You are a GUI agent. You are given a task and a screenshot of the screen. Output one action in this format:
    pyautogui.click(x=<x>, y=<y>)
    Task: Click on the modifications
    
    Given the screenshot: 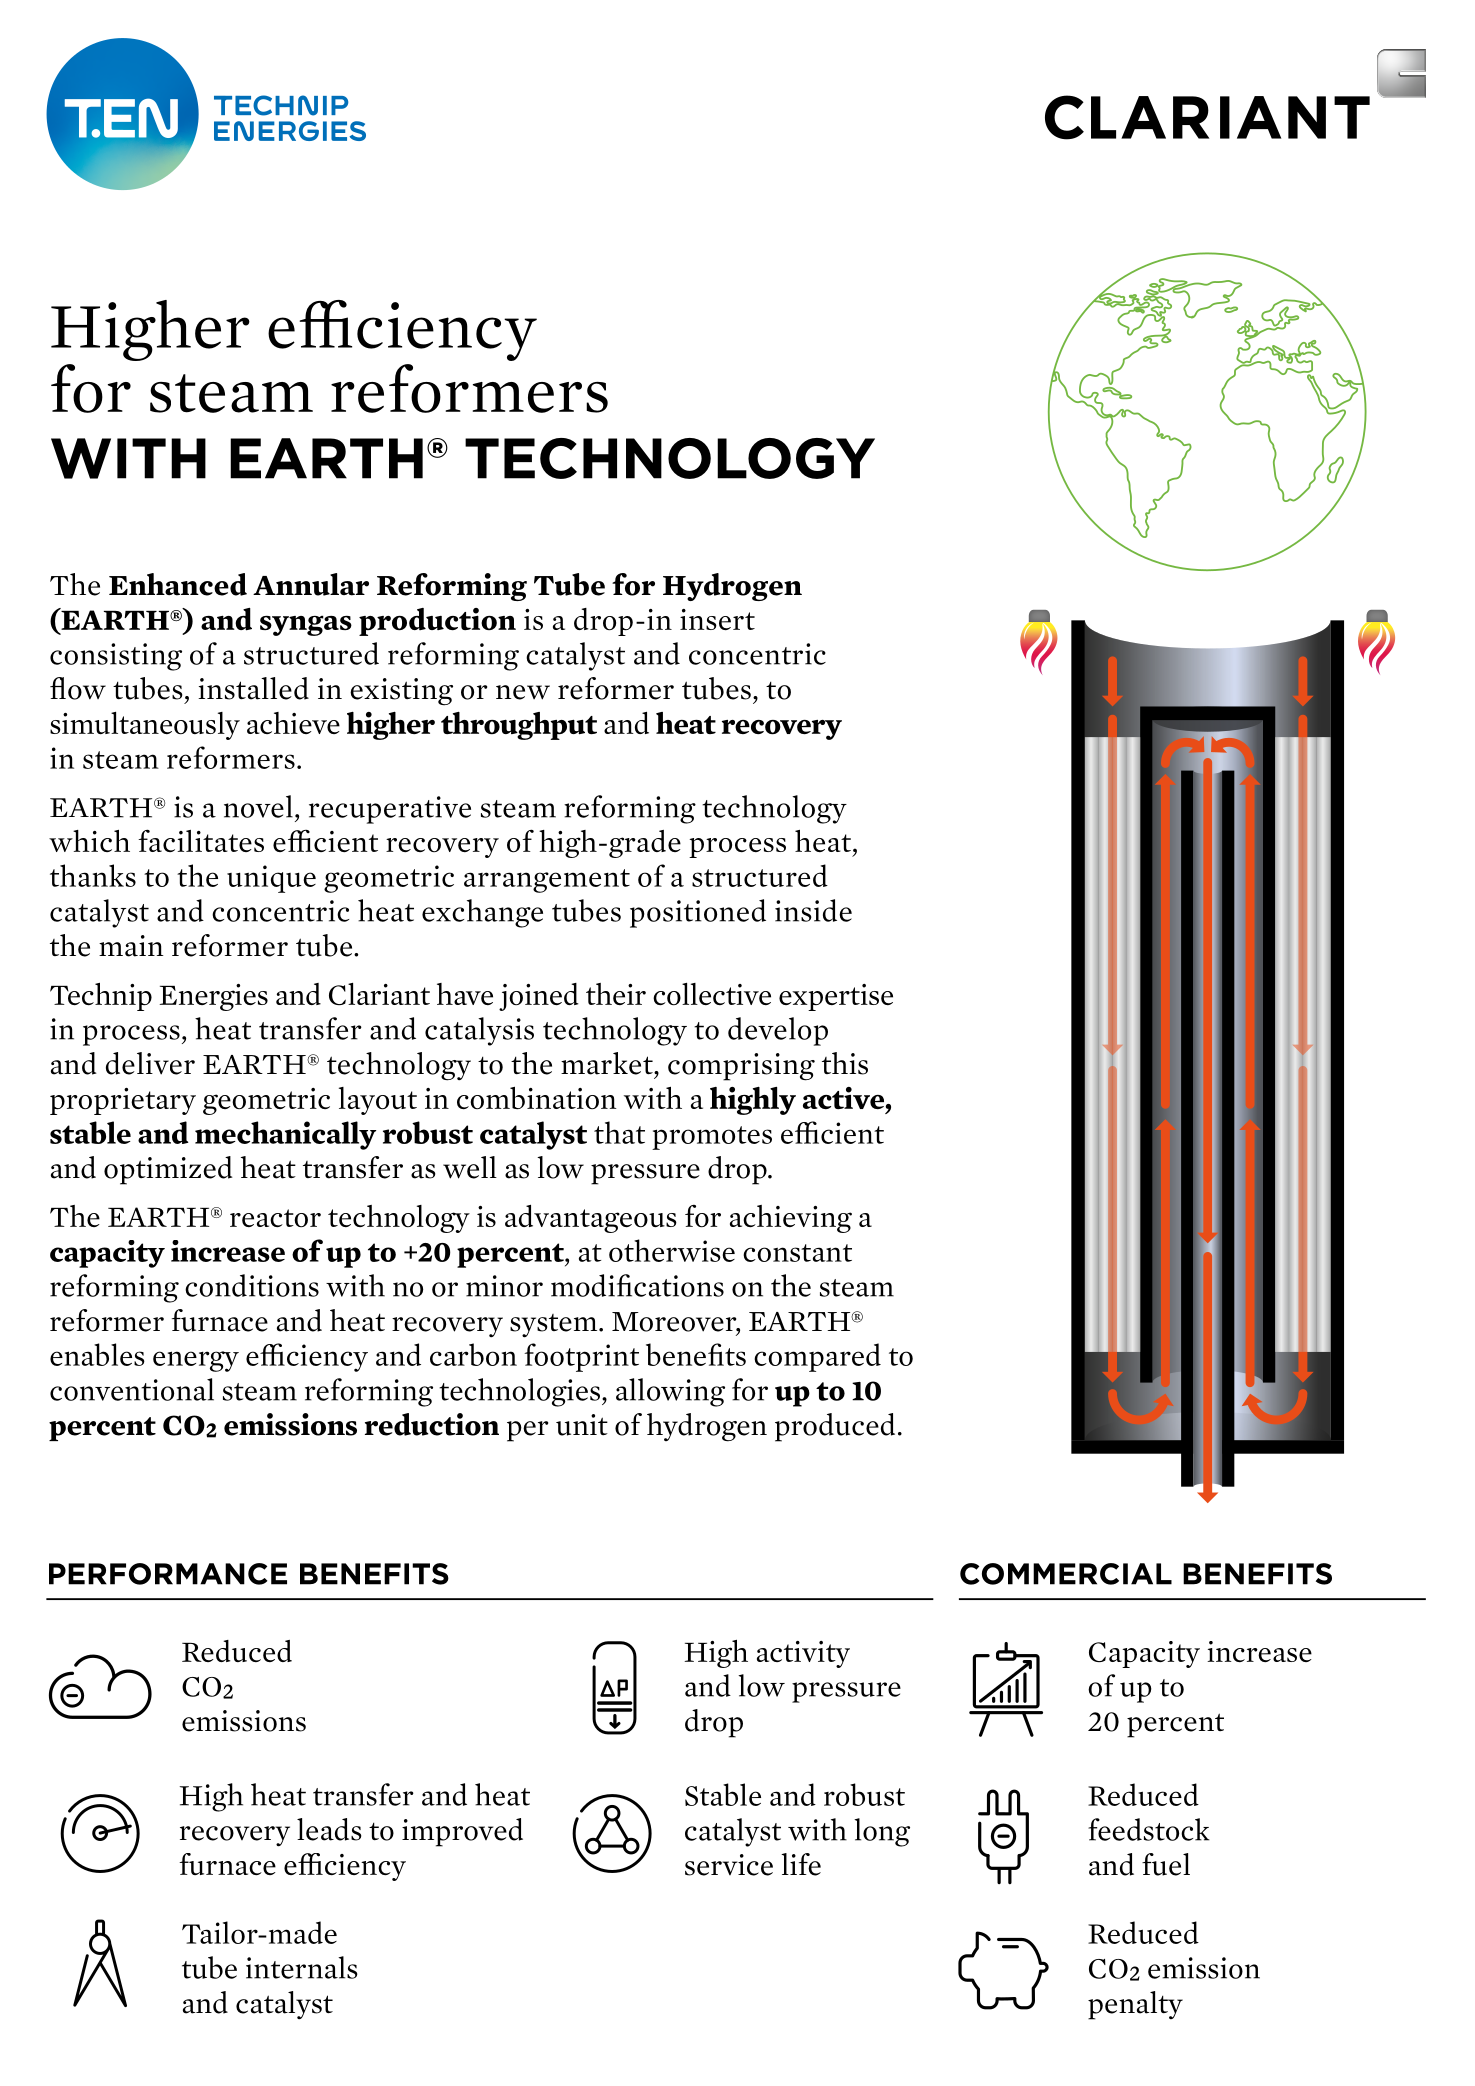 What is the action you would take?
    pyautogui.click(x=637, y=1285)
